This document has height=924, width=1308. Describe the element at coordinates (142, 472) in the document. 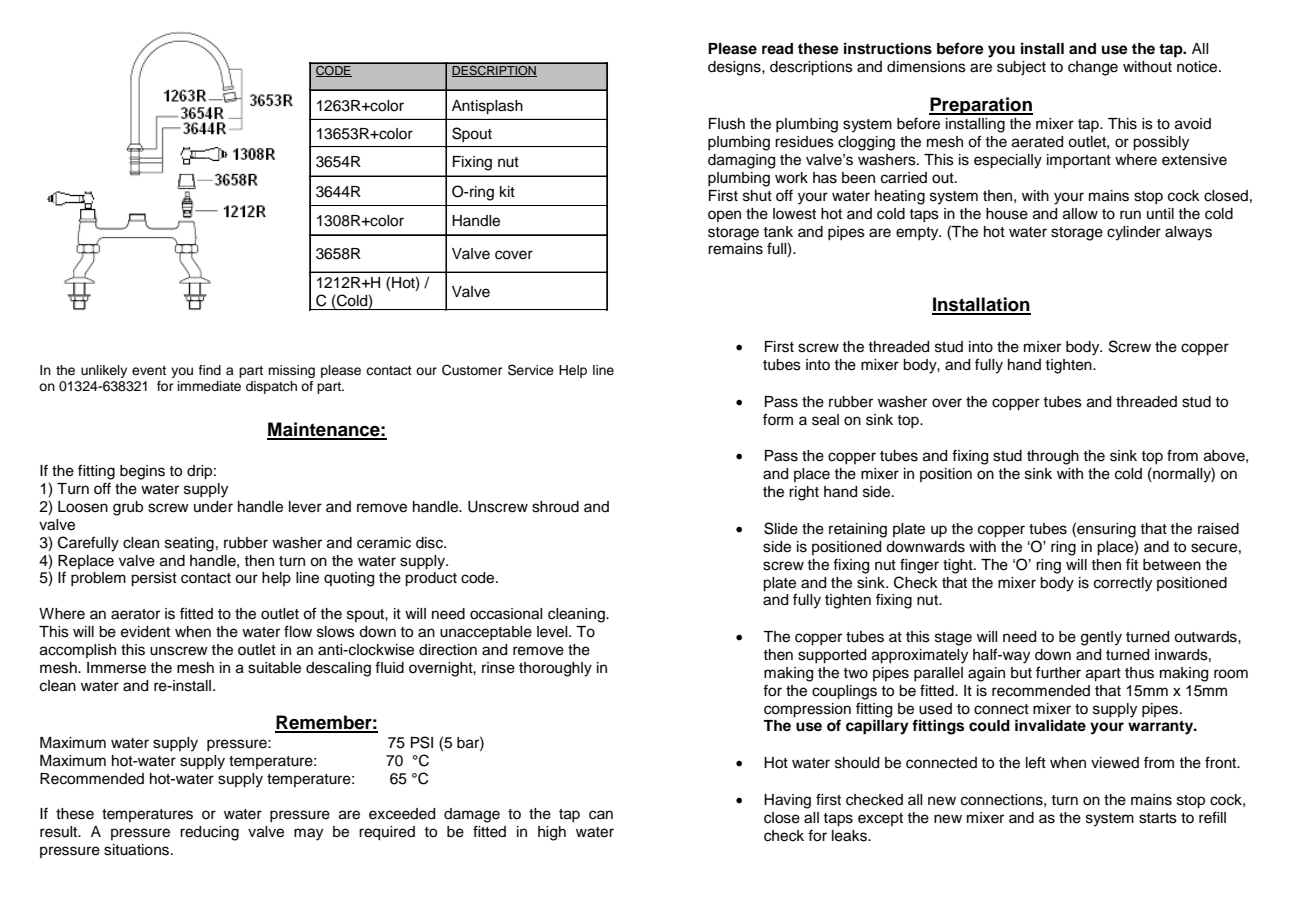

I see `begins` at that location.
